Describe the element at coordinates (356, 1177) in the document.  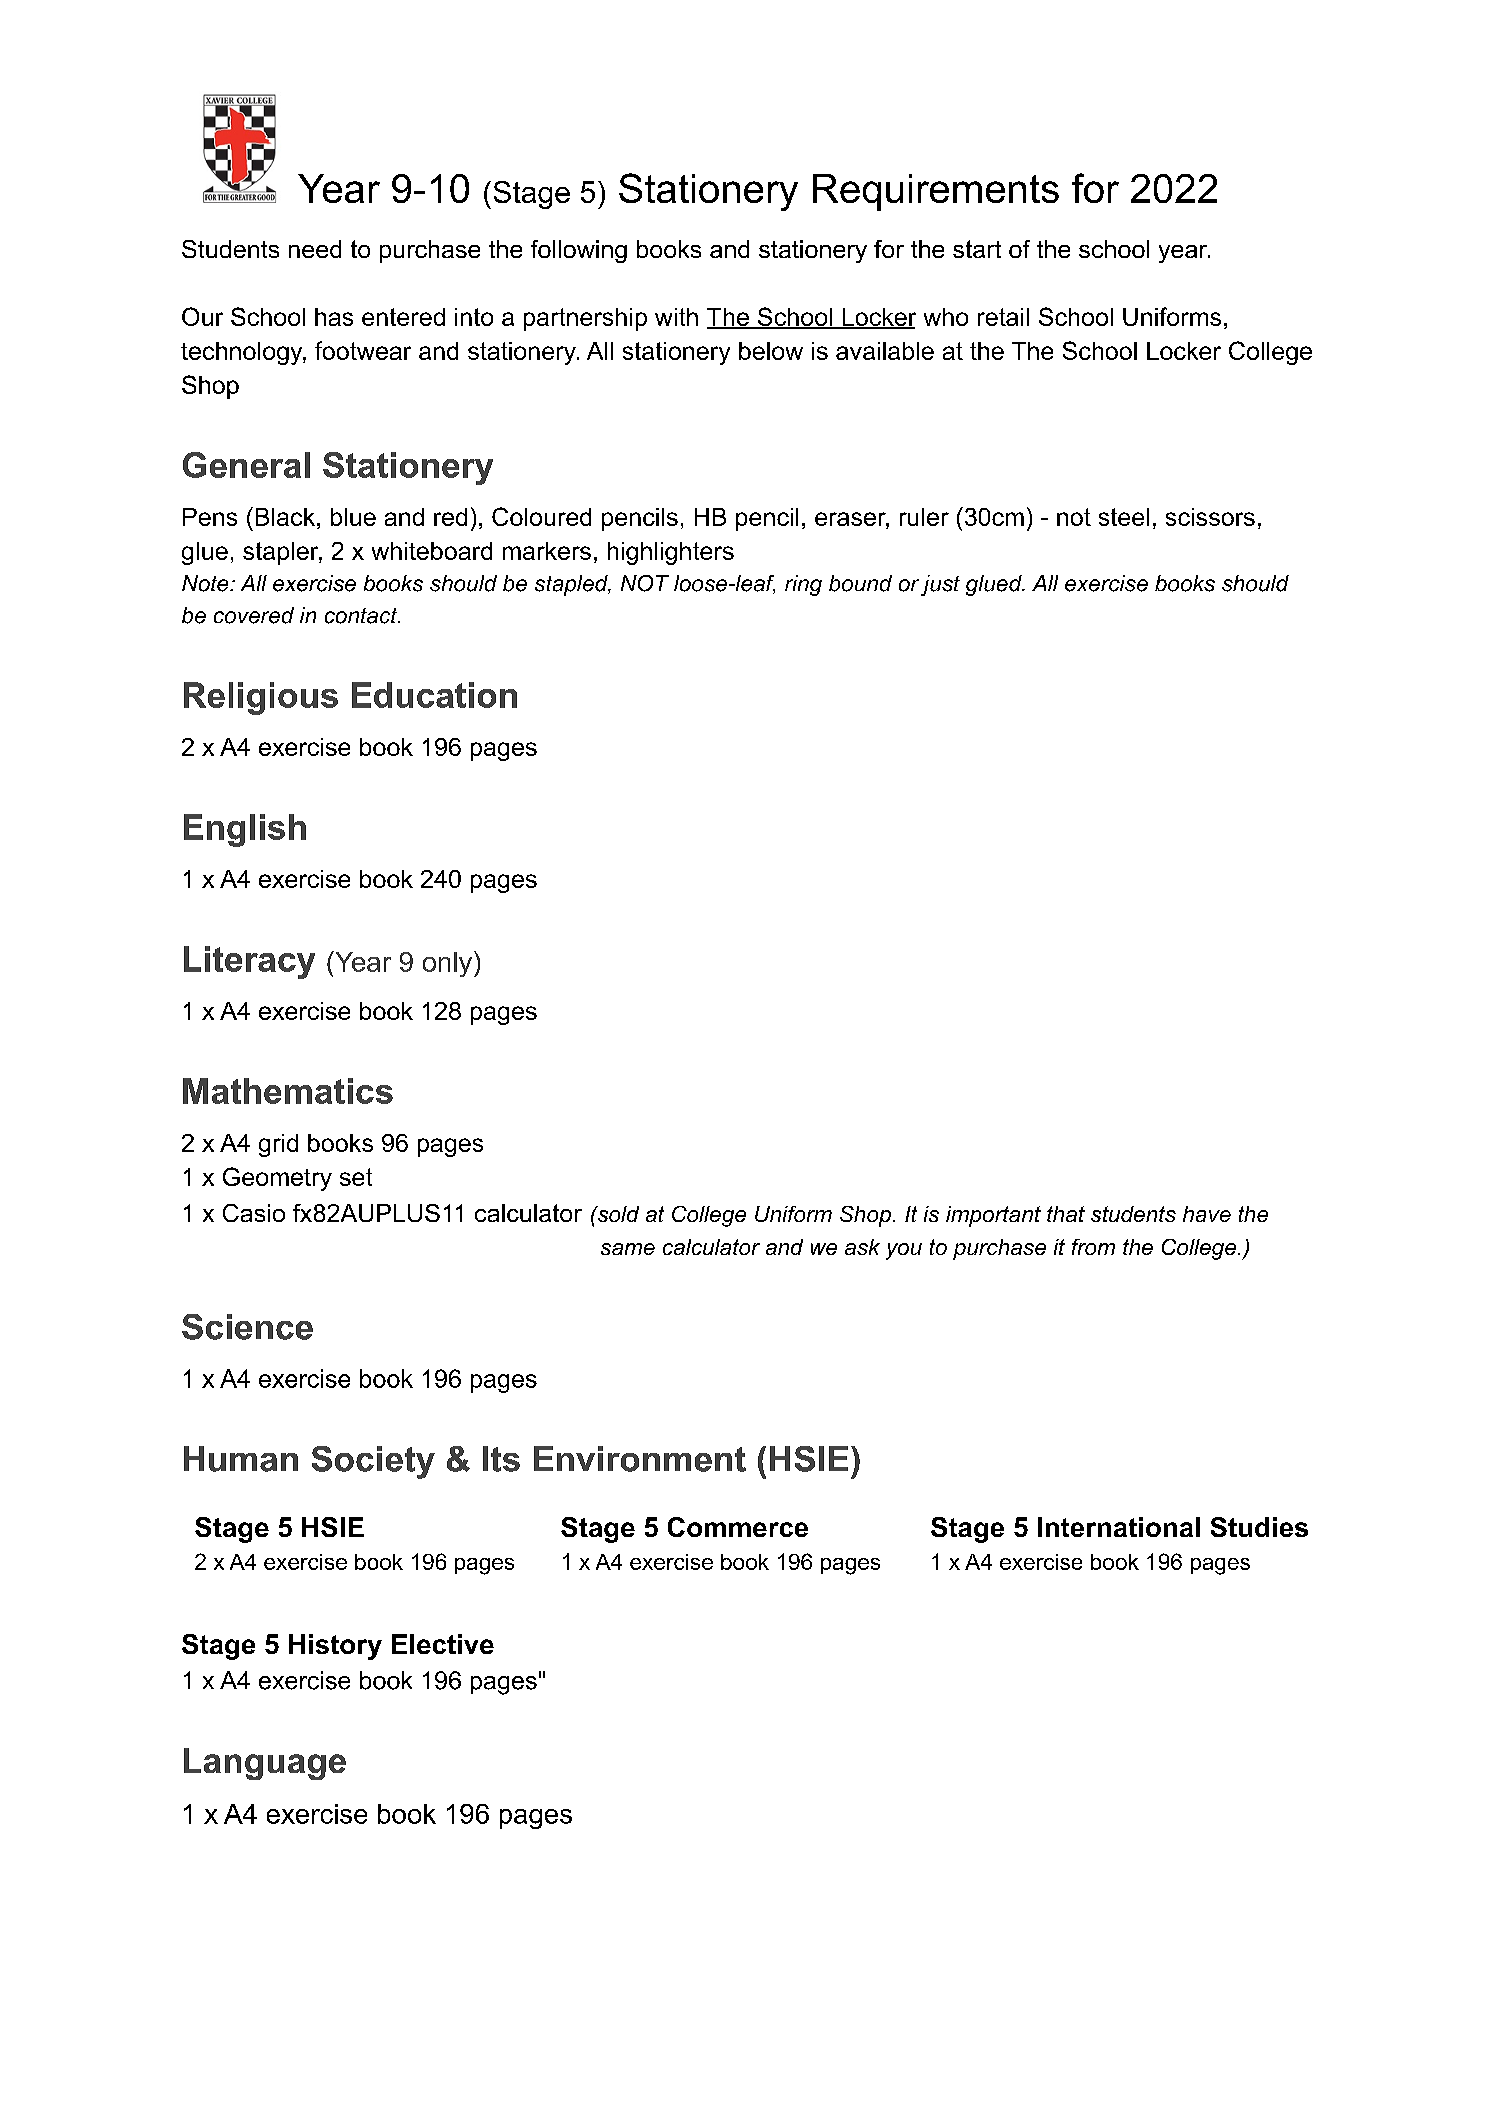
I see `set` at that location.
